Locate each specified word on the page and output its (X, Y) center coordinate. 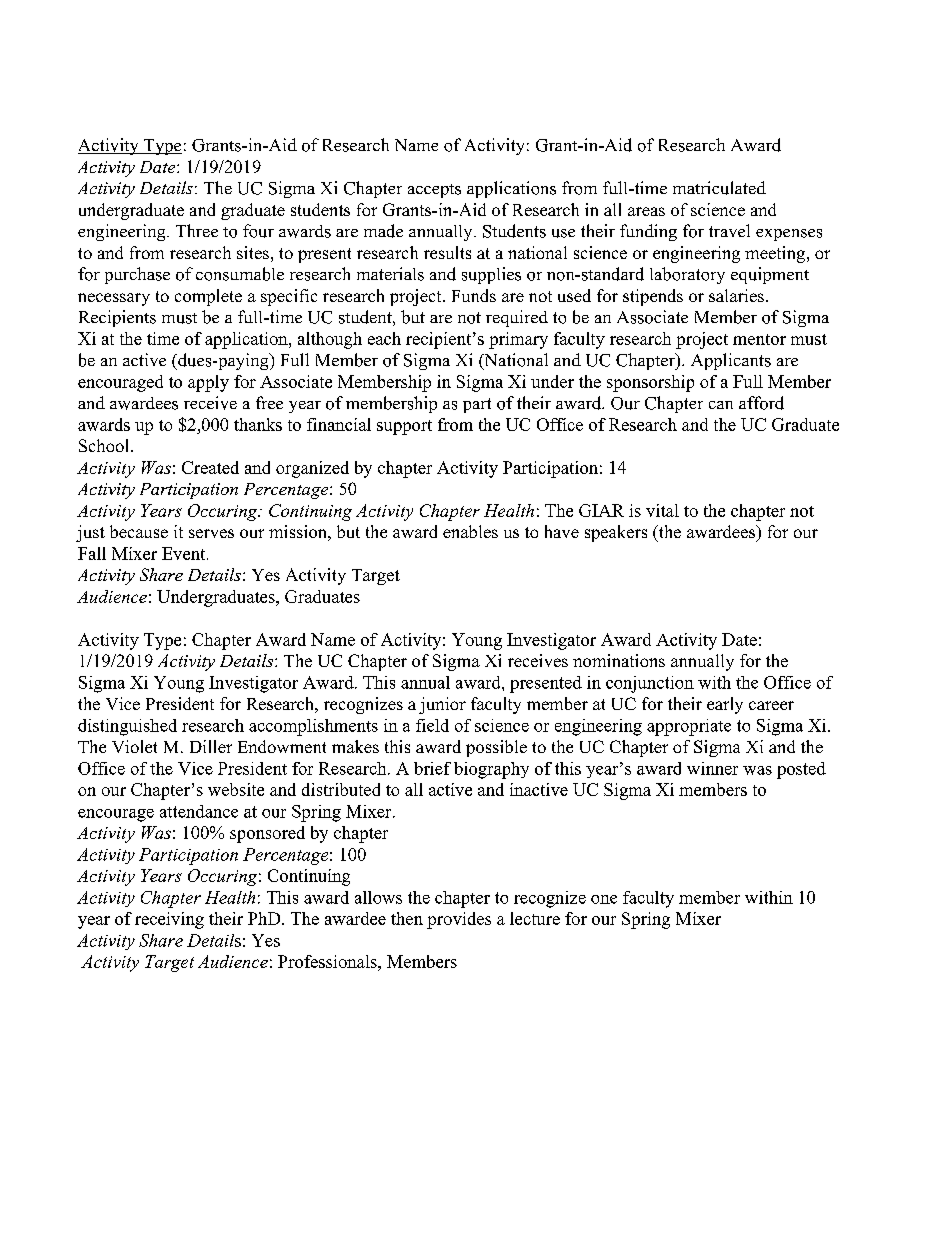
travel (729, 230)
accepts (434, 191)
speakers (616, 533)
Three (197, 230)
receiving (169, 920)
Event (185, 553)
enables (470, 531)
